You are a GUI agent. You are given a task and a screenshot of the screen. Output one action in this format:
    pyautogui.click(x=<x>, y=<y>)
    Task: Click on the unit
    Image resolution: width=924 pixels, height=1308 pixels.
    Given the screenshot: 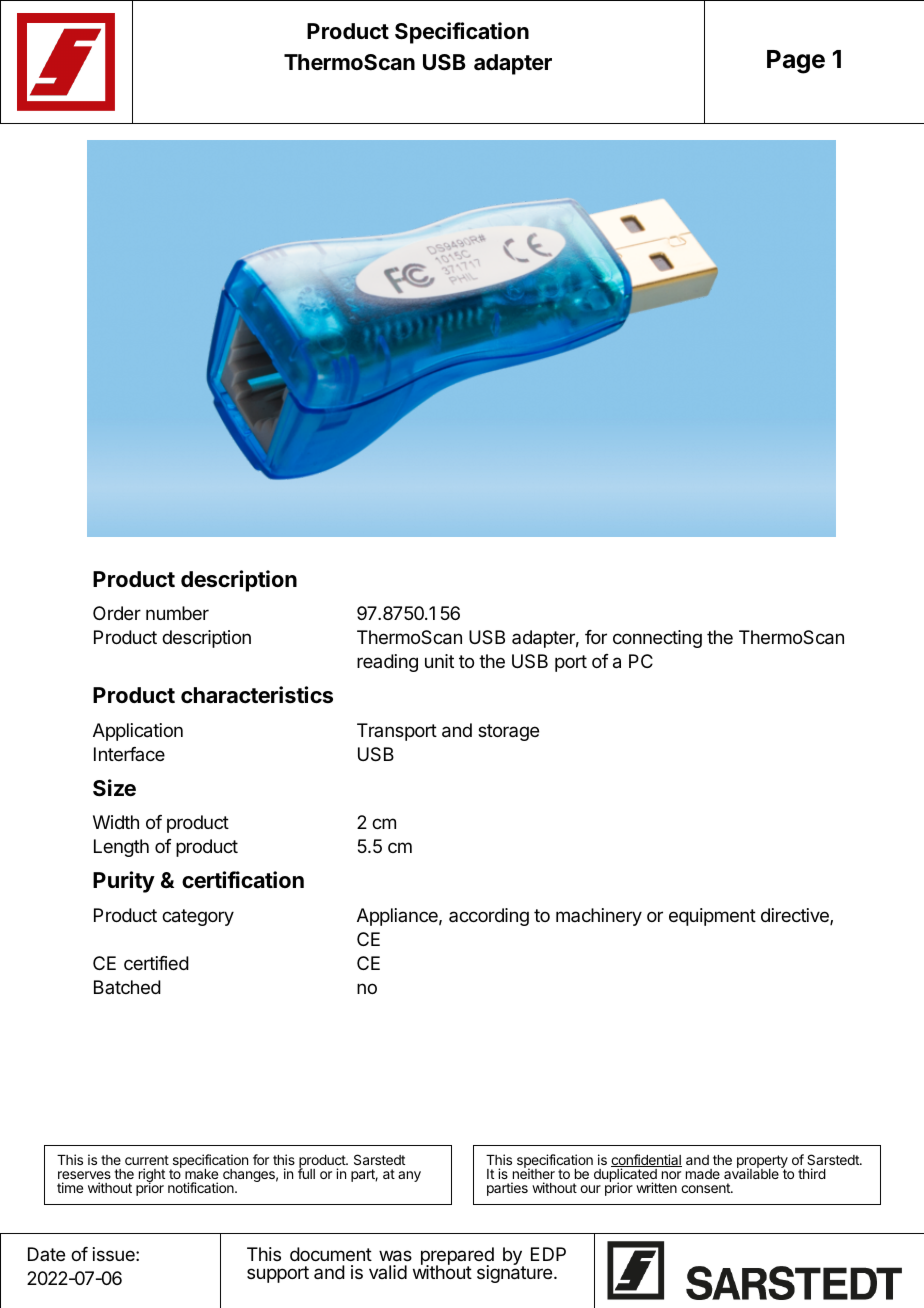 What is the action you would take?
    pyautogui.click(x=439, y=661)
